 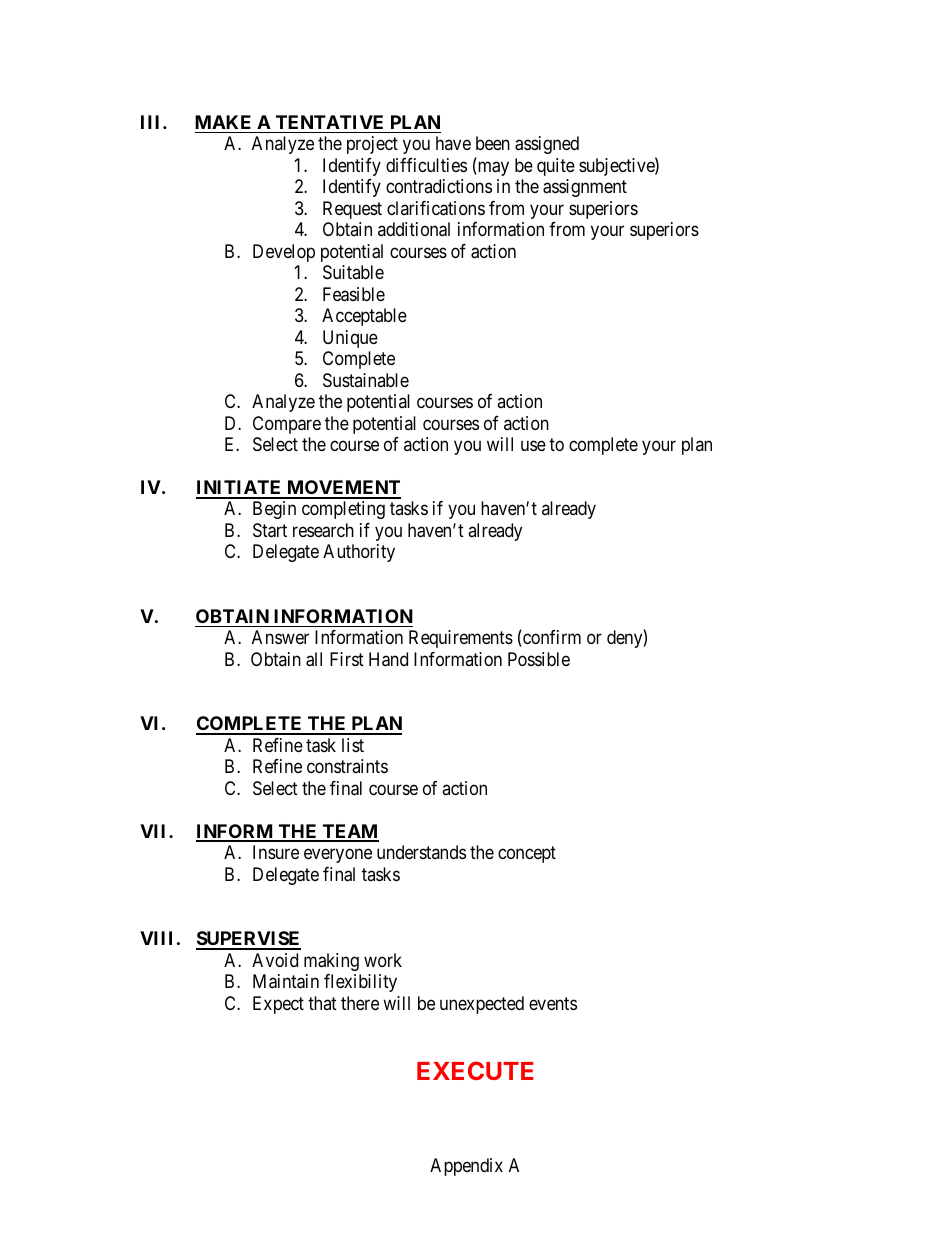 I want to click on concept, so click(x=527, y=854).
